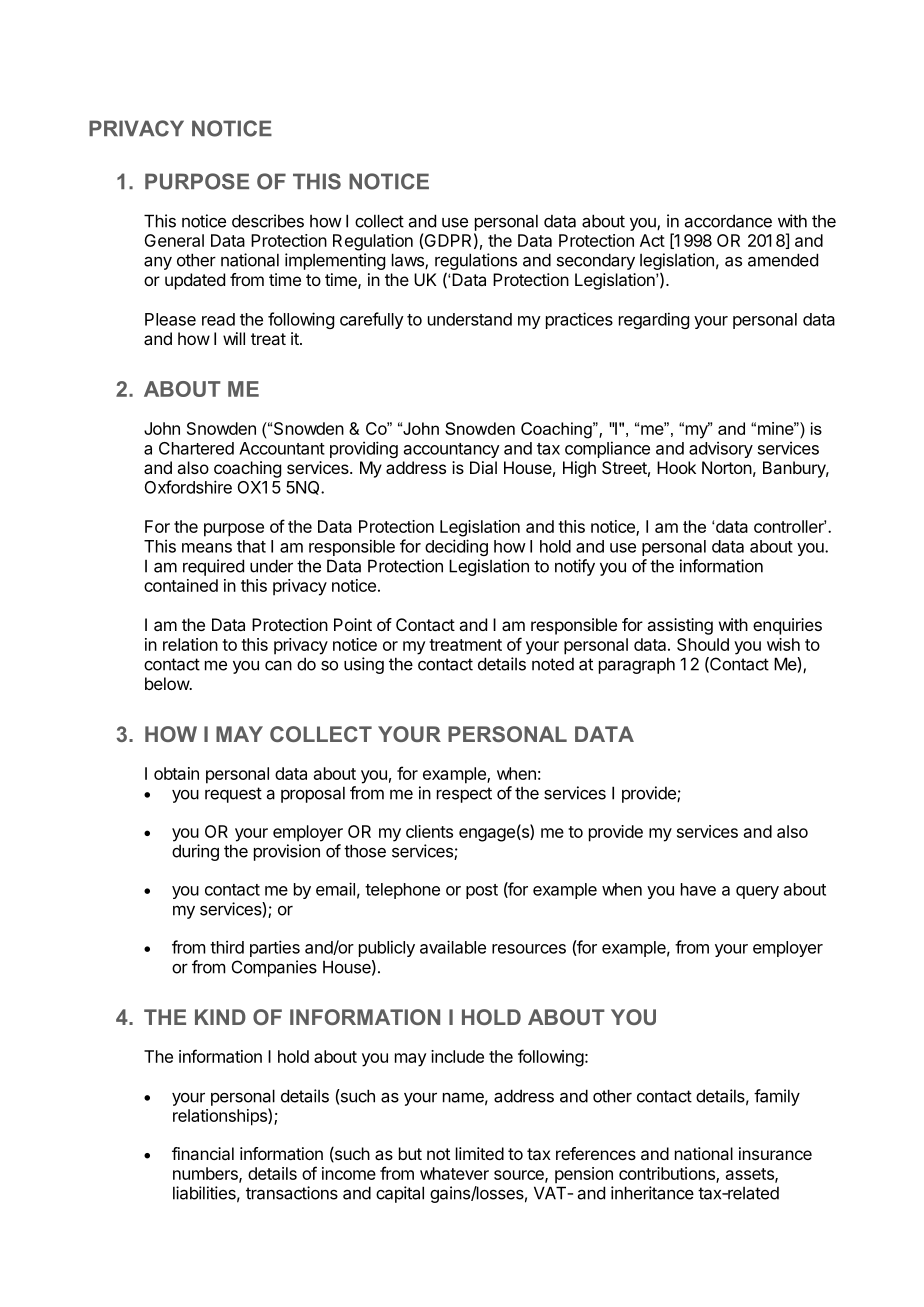 The image size is (924, 1307). Describe the element at coordinates (206, 1174) in the screenshot. I see `numbers` at that location.
